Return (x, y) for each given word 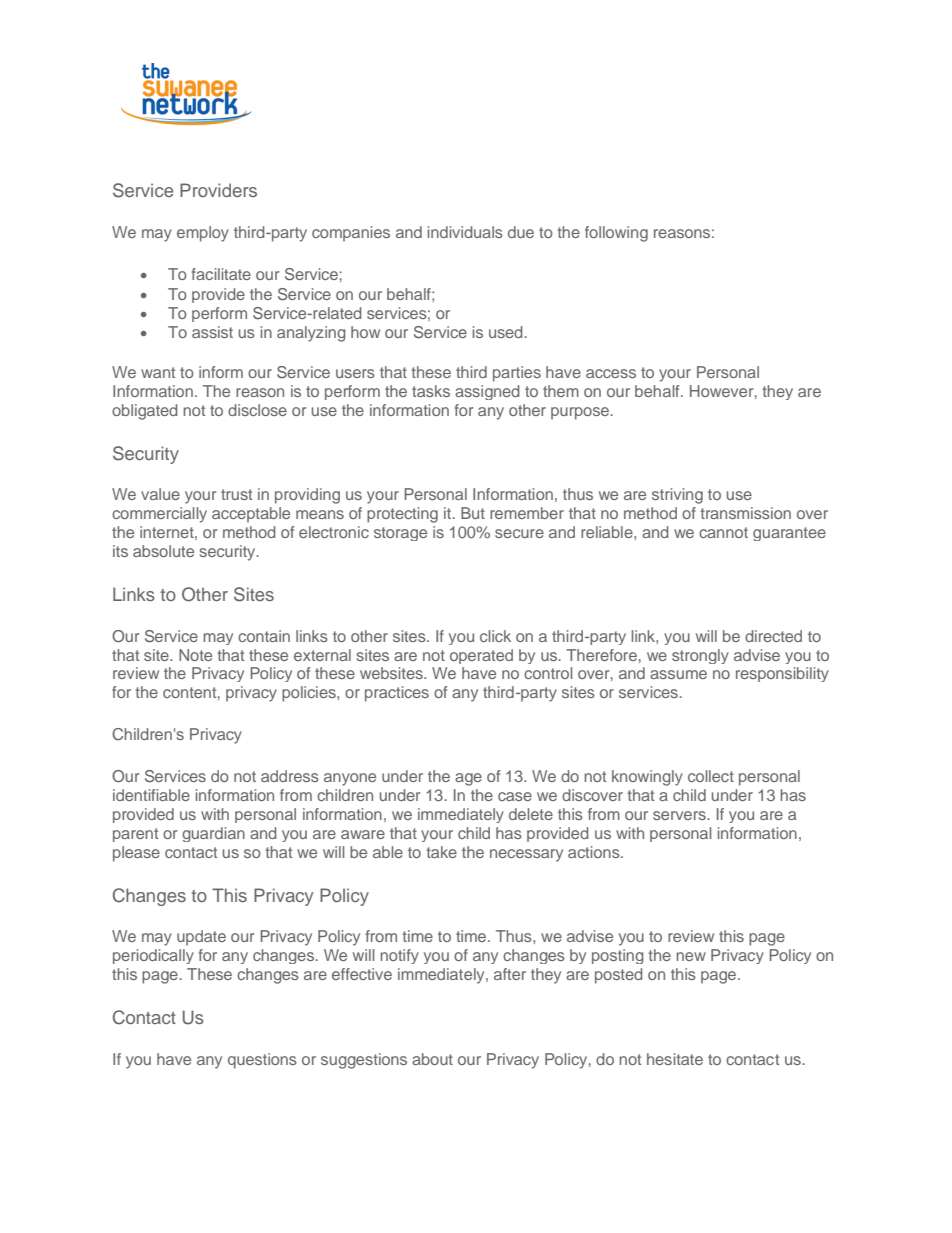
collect (711, 776)
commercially (159, 515)
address (290, 776)
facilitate (221, 274)
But (473, 513)
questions (262, 1061)
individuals (465, 232)
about (432, 1059)
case (515, 796)
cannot (723, 532)
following (616, 234)
